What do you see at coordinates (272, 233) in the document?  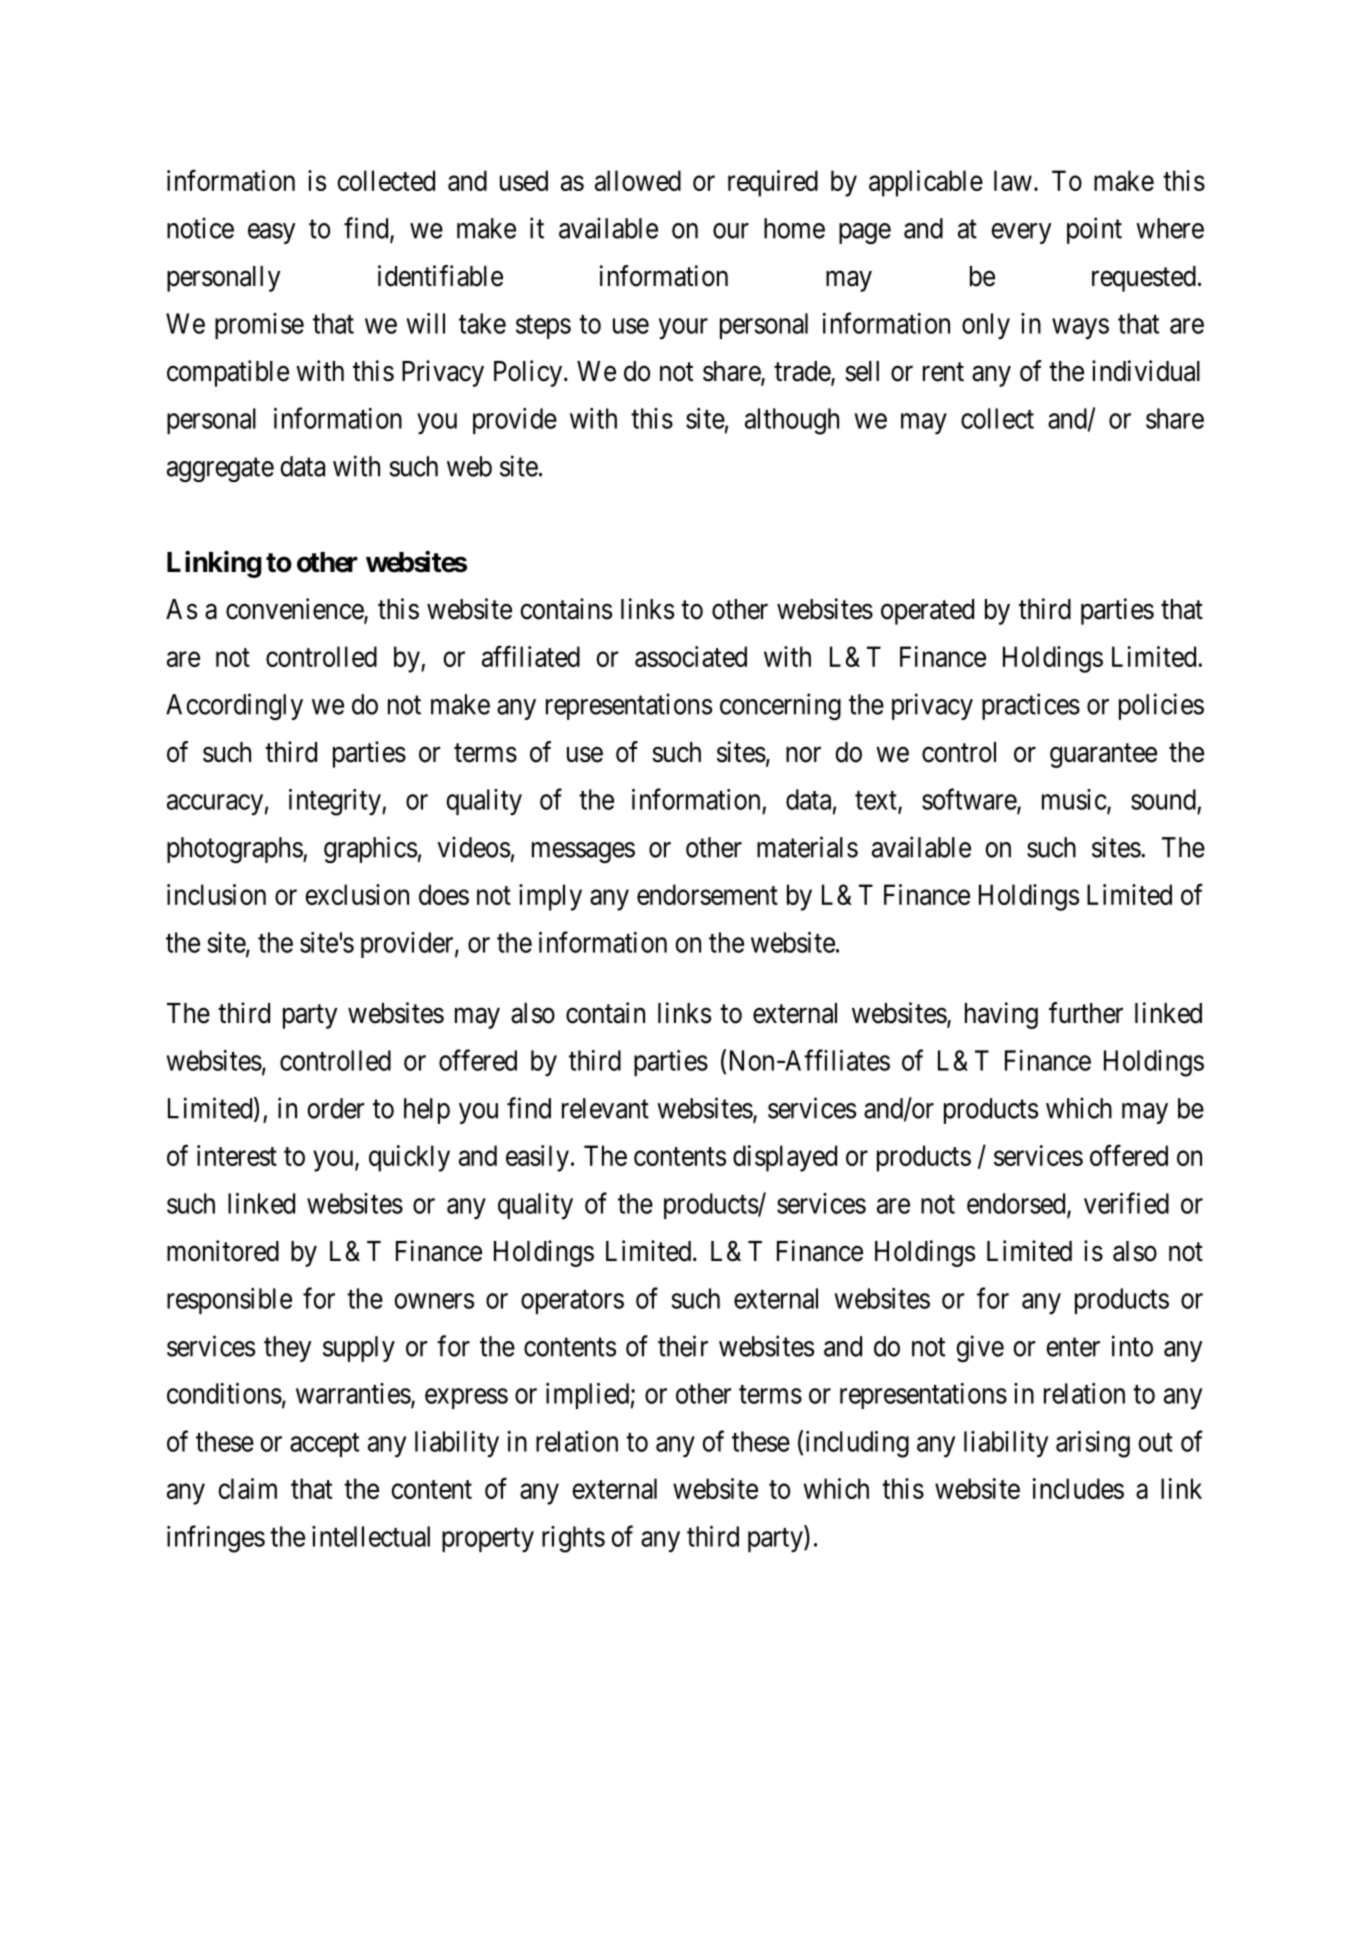 I see `easy` at bounding box center [272, 233].
